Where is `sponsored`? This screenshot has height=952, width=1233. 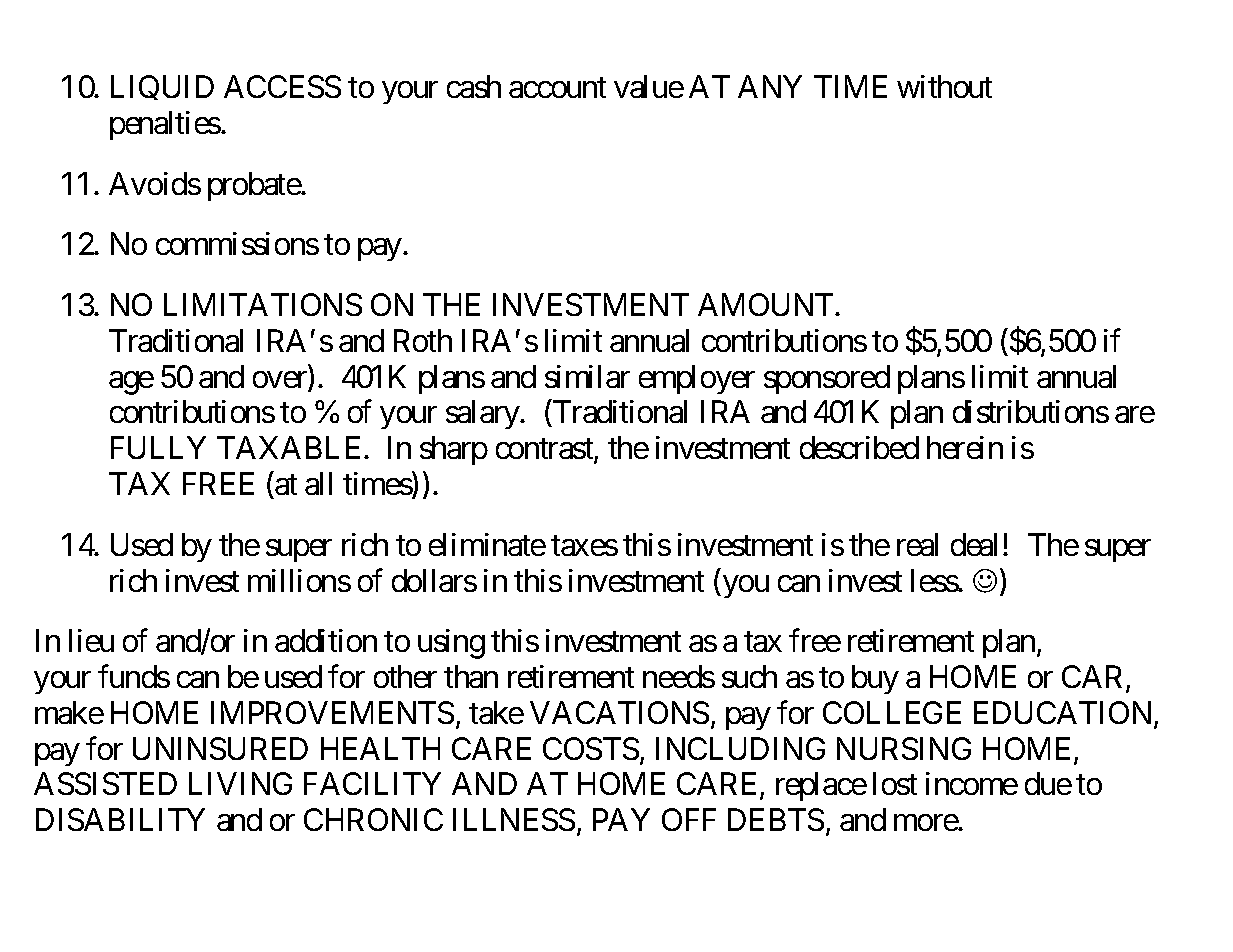
sponsored is located at coordinates (827, 379).
